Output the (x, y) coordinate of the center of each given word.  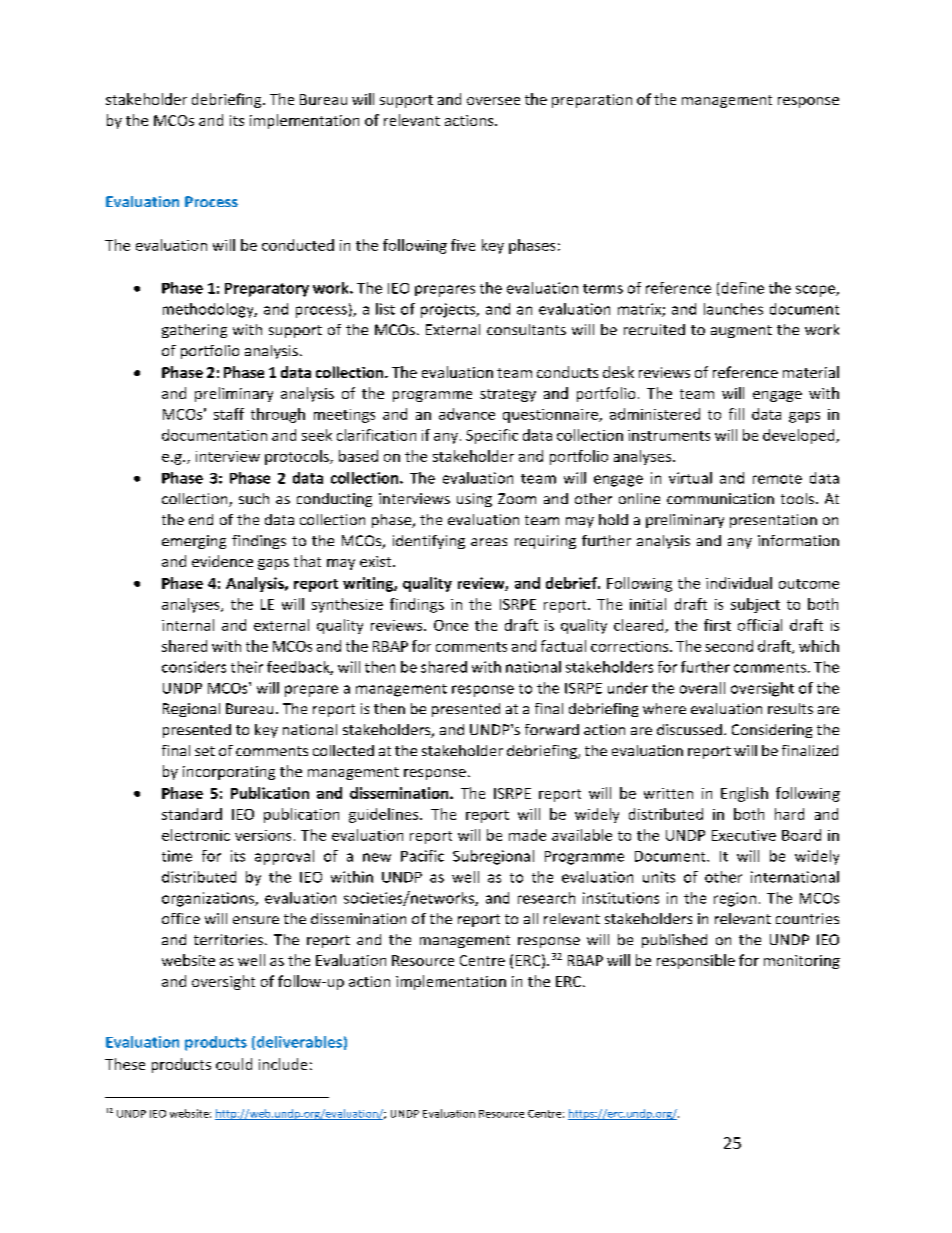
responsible (696, 961)
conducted (298, 245)
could (234, 1064)
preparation (592, 101)
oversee (493, 101)
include (283, 1064)
